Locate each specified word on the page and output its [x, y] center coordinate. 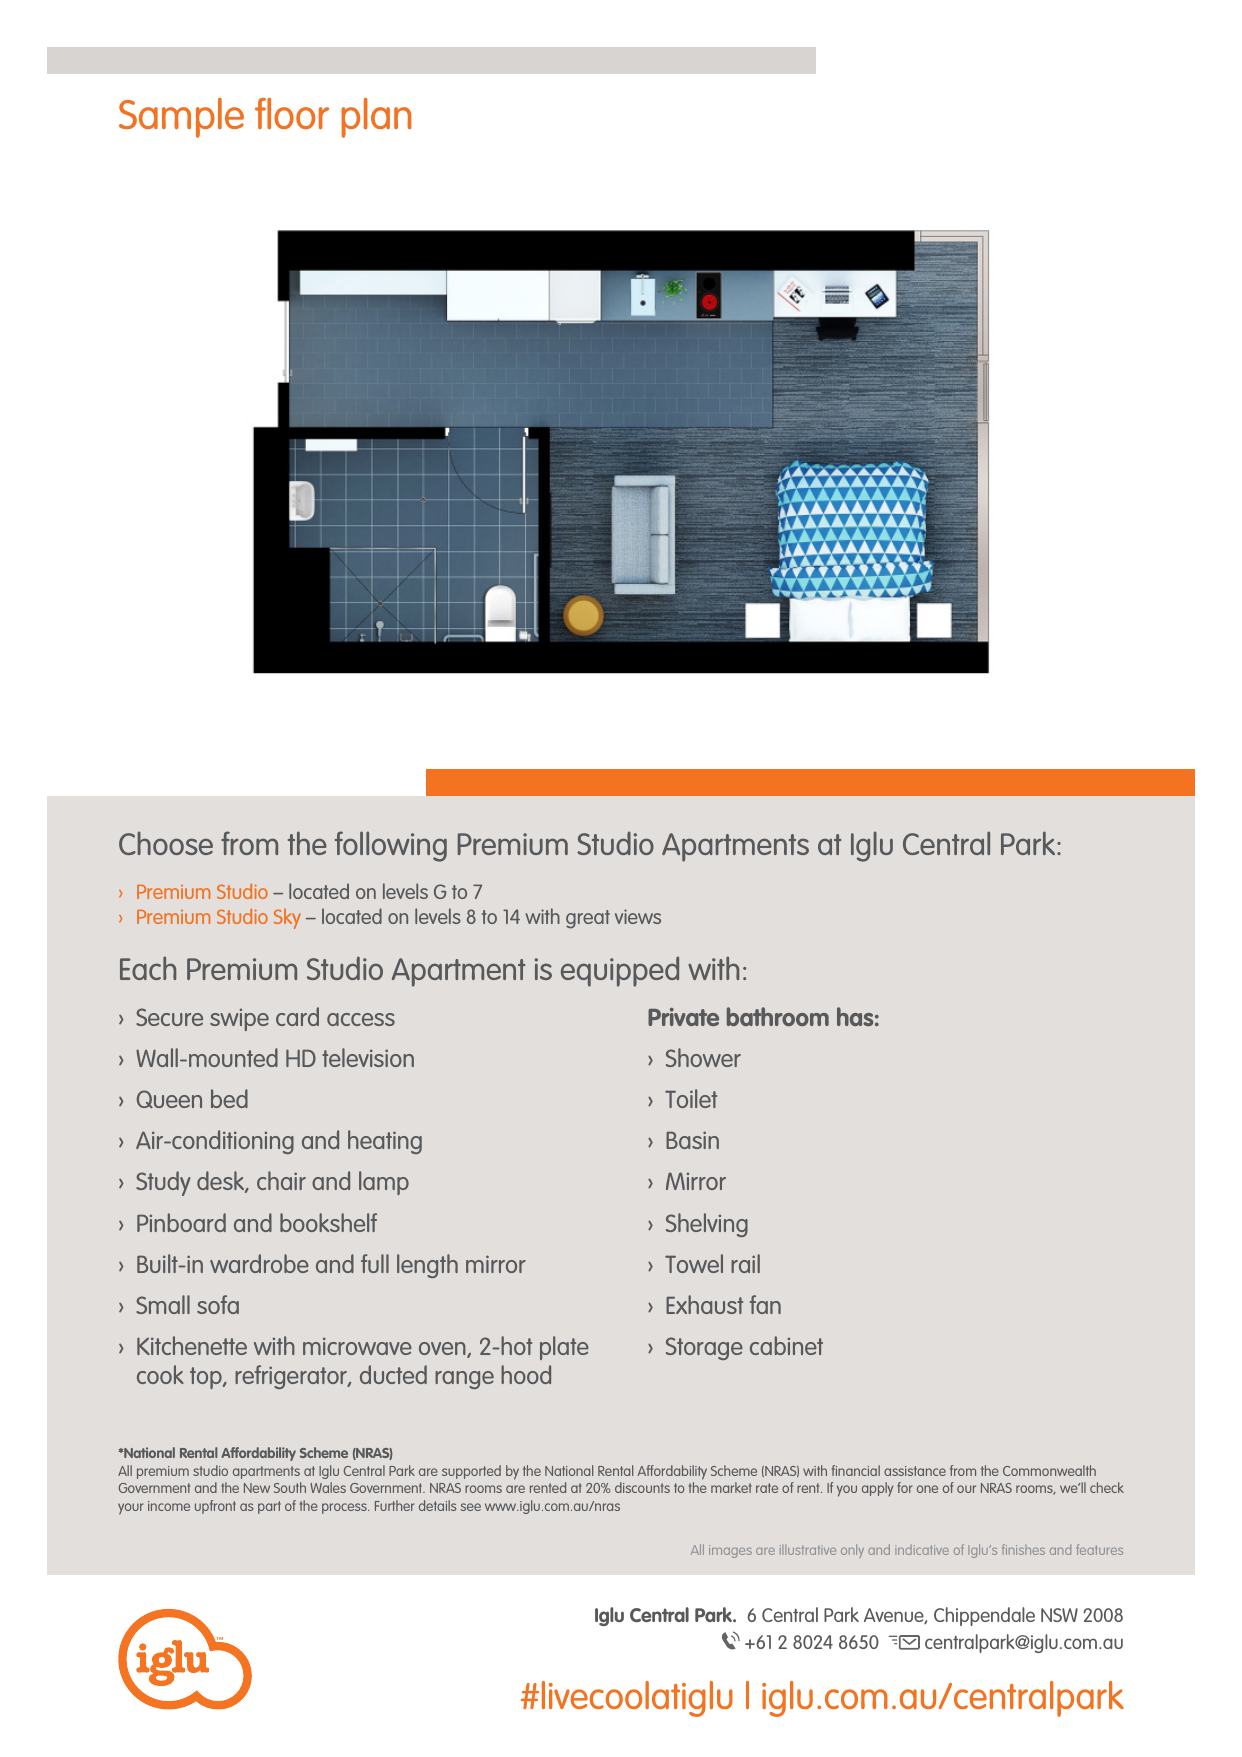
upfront [215, 1507]
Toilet [691, 1098]
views [638, 916]
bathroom [778, 1016]
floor [292, 113]
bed [229, 1098]
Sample [181, 118]
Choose [166, 843]
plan [377, 118]
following [391, 846]
